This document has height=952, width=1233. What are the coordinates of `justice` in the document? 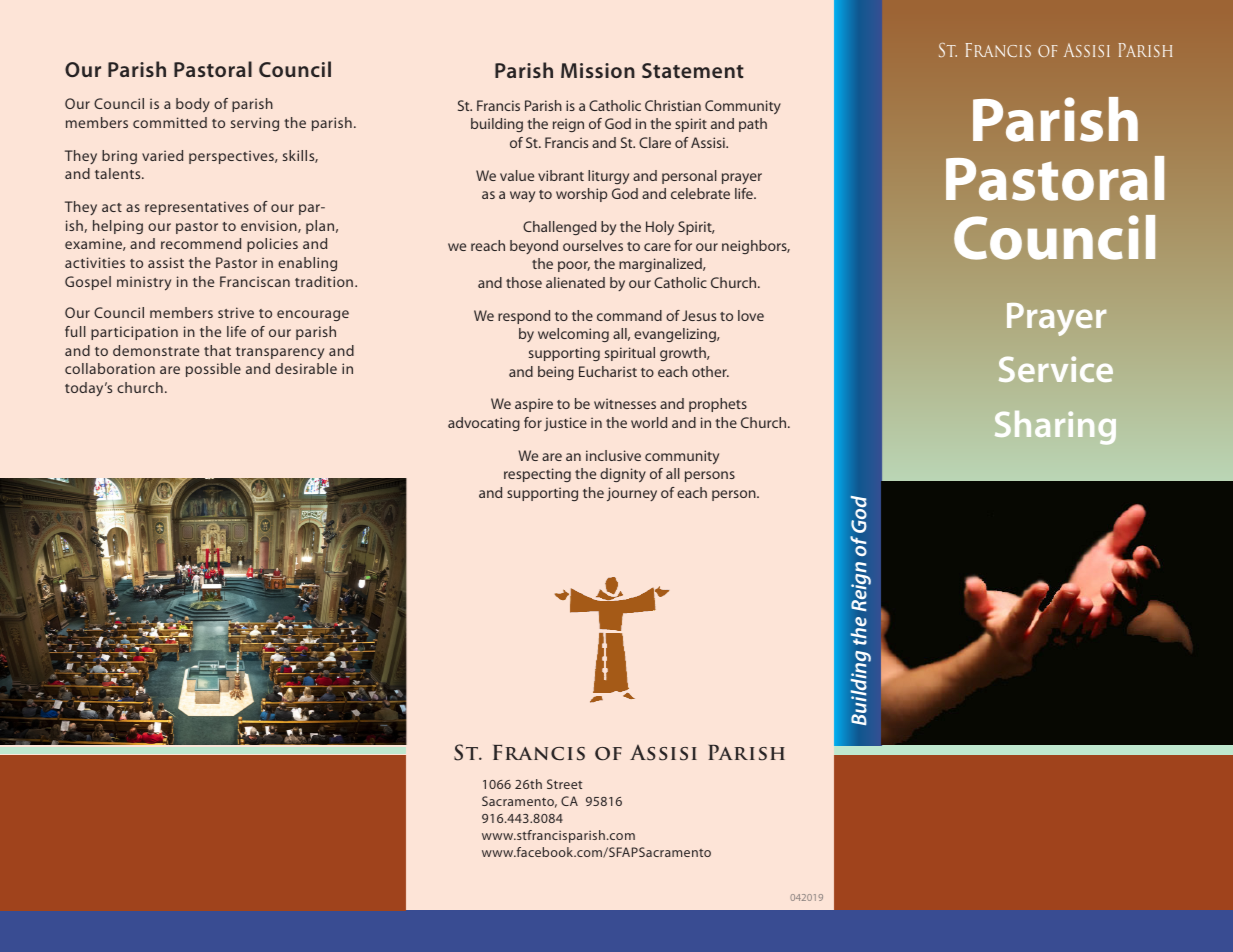 It's located at (565, 424).
